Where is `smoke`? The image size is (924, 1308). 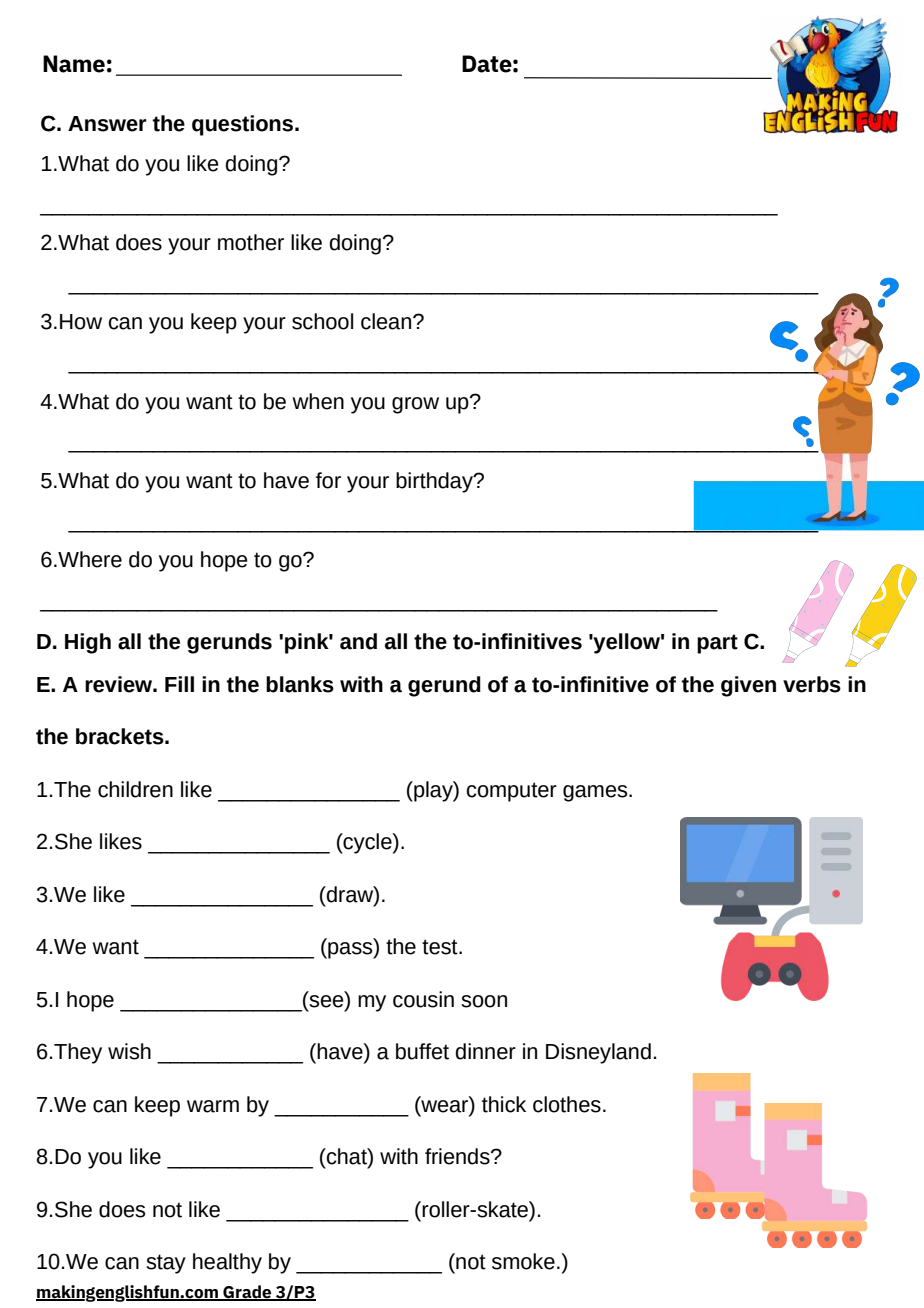 smoke is located at coordinates (523, 1261).
